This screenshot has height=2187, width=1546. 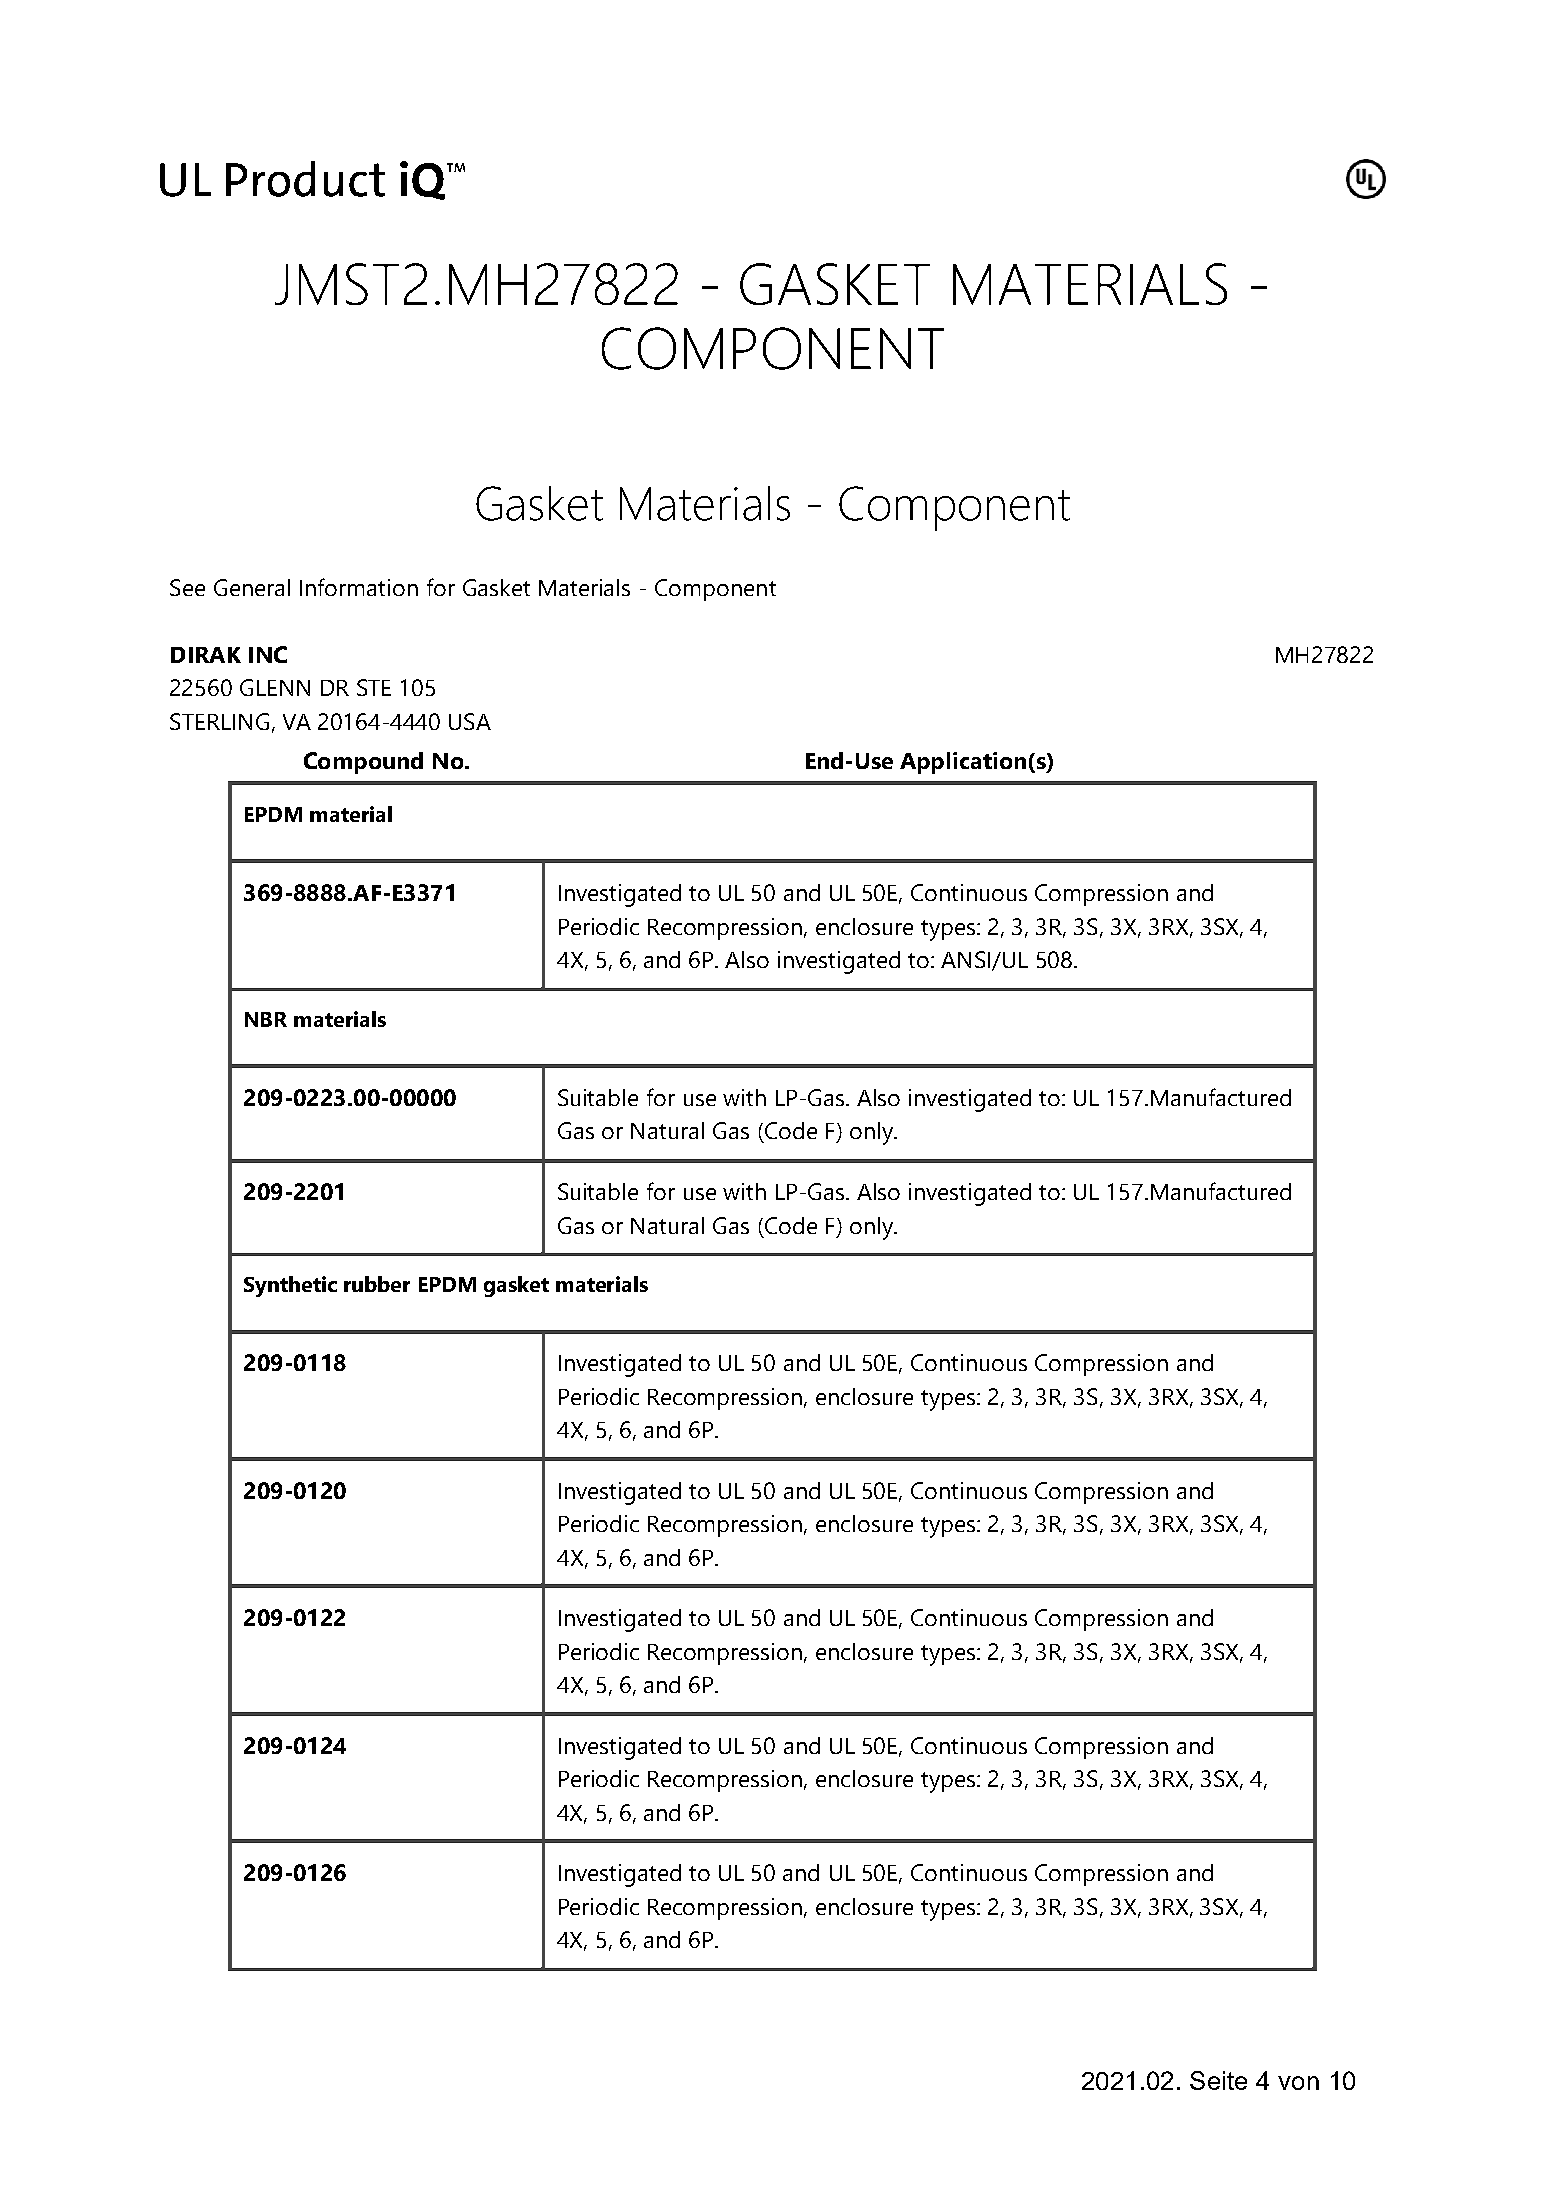 What do you see at coordinates (290, 1286) in the screenshot?
I see `Synthetic` at bounding box center [290, 1286].
